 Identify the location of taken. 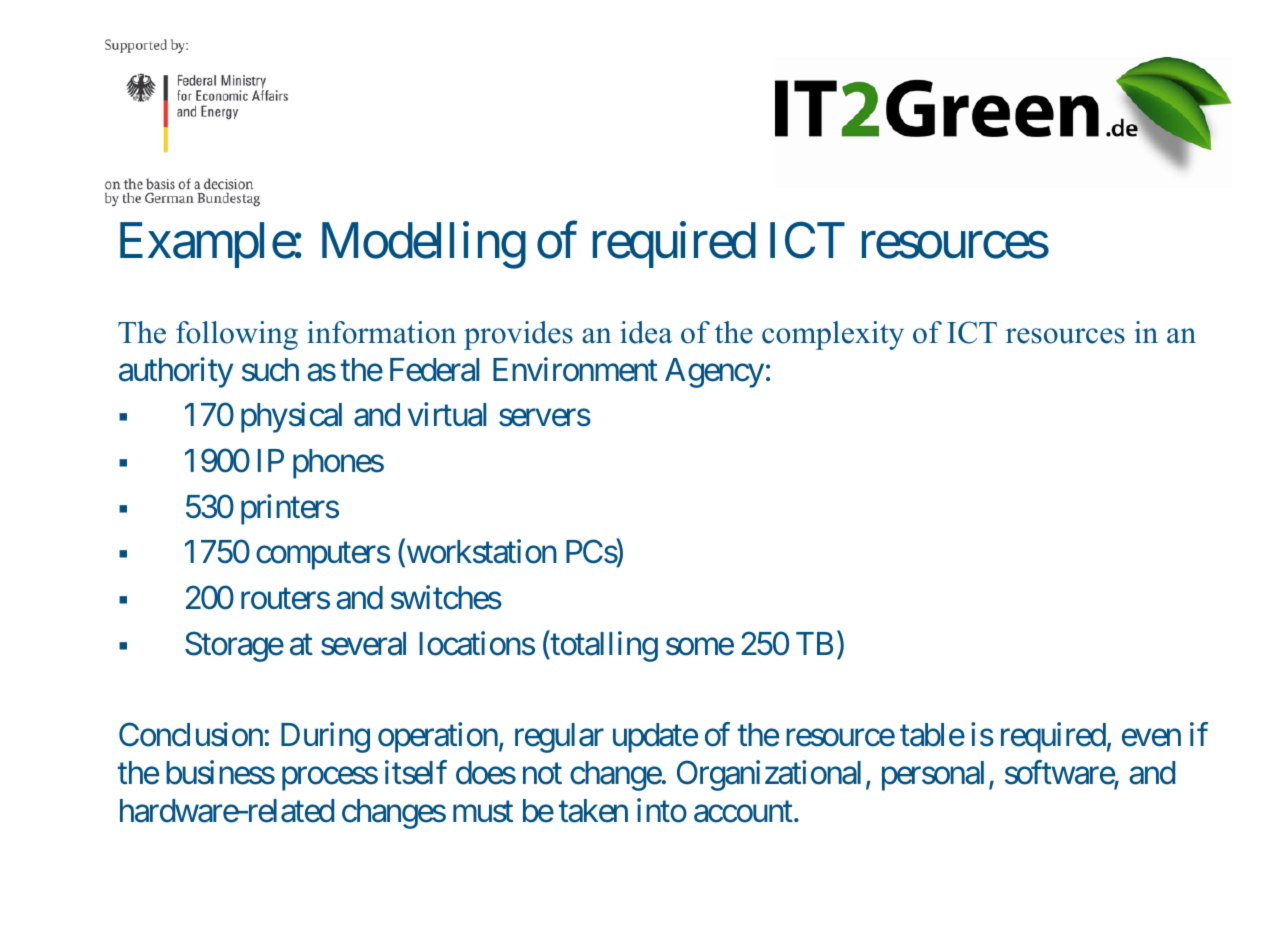
(593, 811).
